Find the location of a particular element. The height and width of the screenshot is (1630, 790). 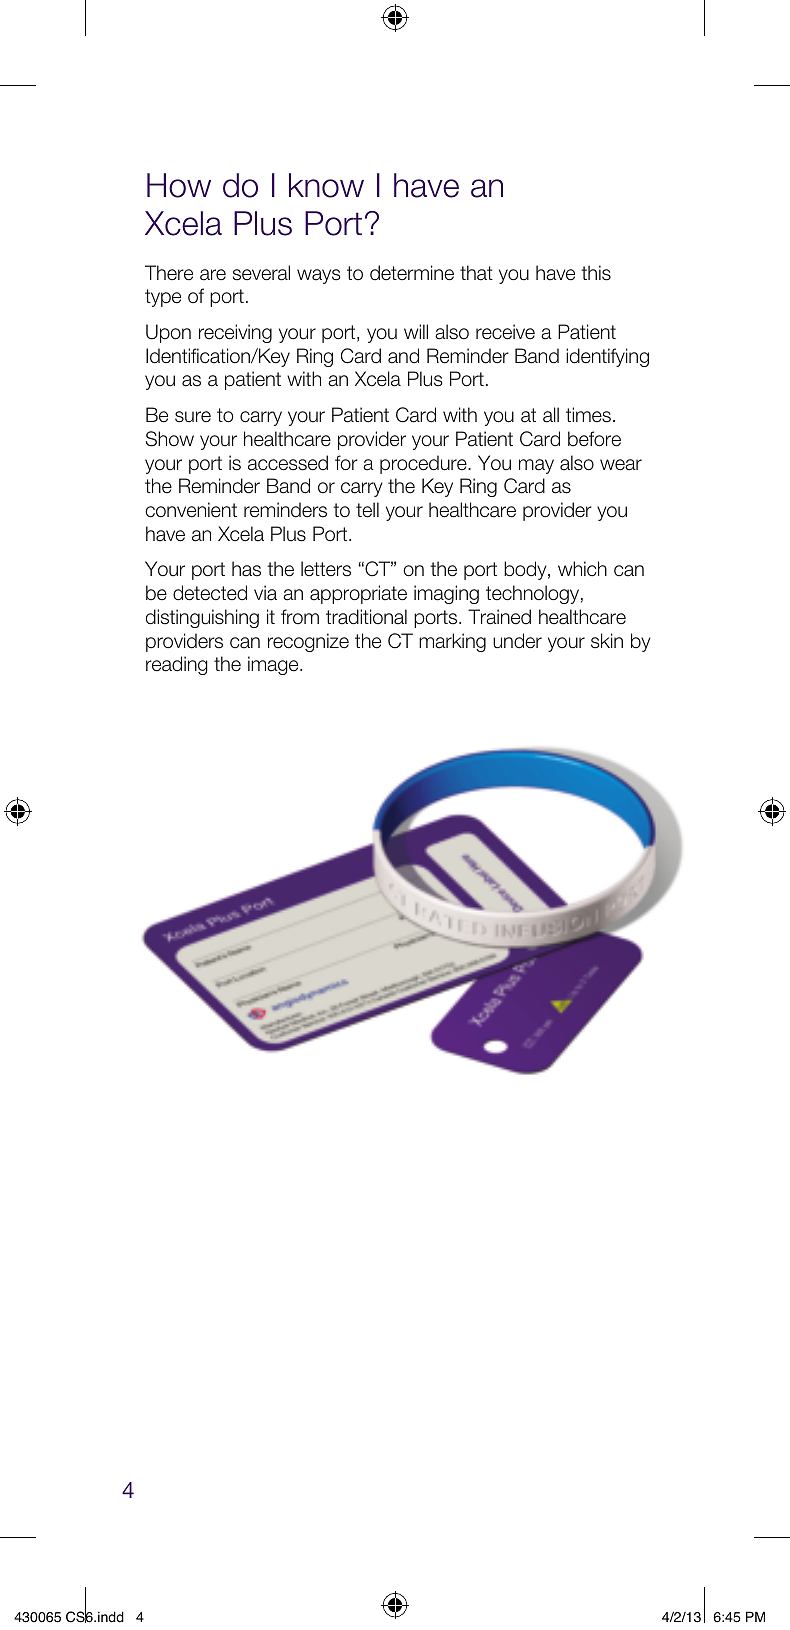

this is located at coordinates (596, 273).
